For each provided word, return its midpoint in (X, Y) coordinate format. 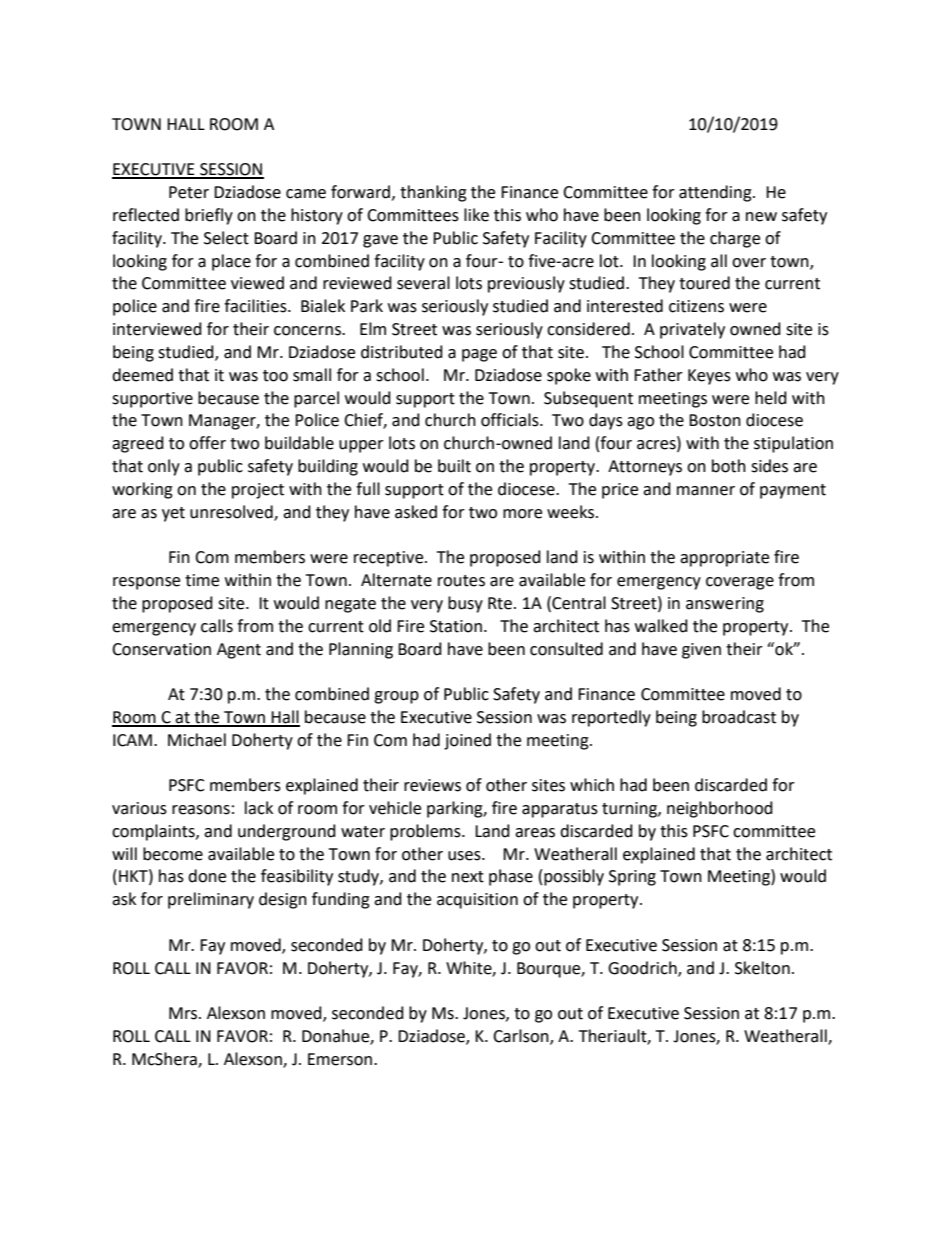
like (476, 215)
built (454, 466)
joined (467, 741)
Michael (197, 740)
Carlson (522, 1037)
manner (706, 491)
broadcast (739, 717)
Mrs (184, 1013)
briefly (209, 216)
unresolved (232, 512)
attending (716, 193)
